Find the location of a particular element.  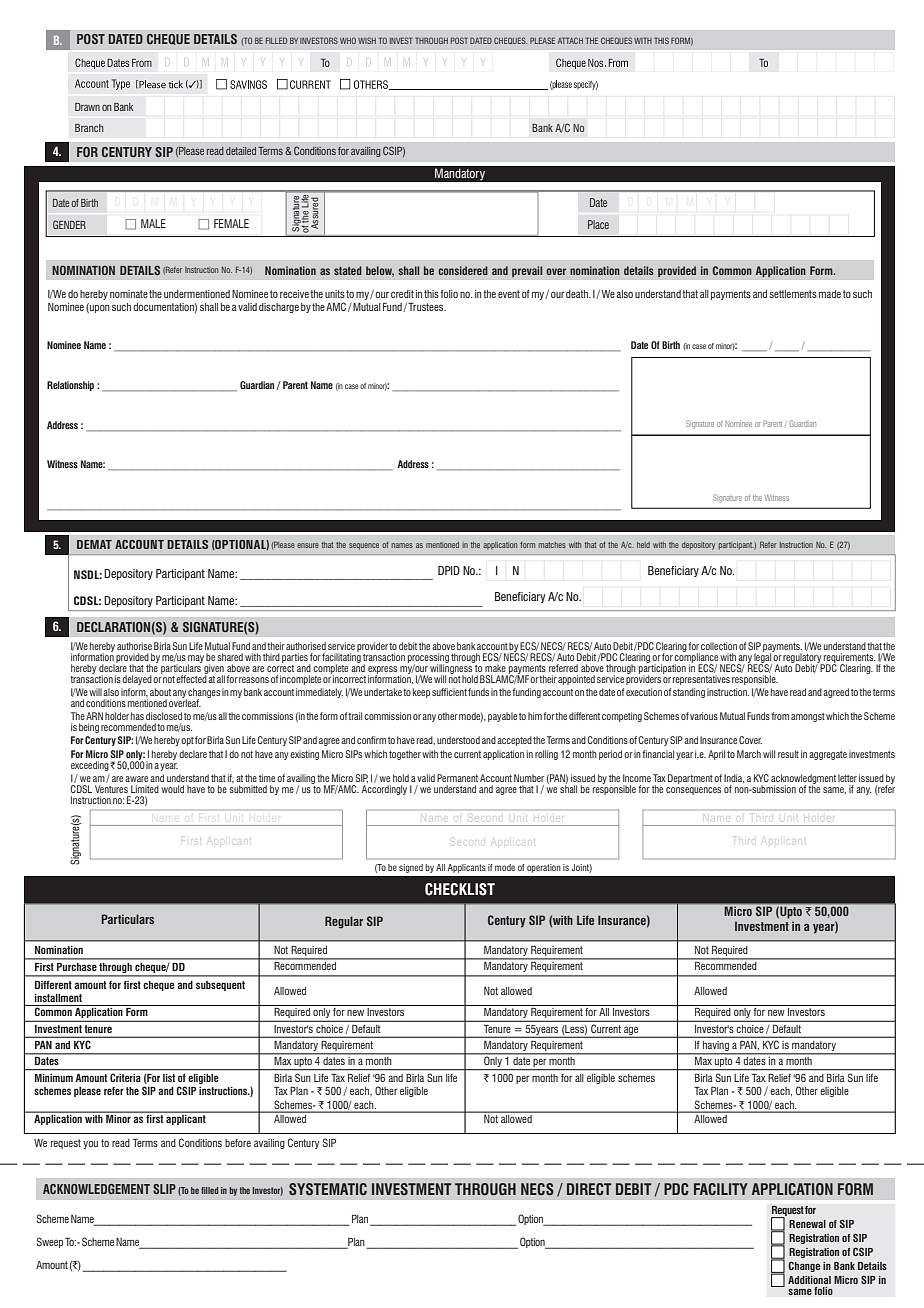

Renewal is located at coordinates (807, 1224).
